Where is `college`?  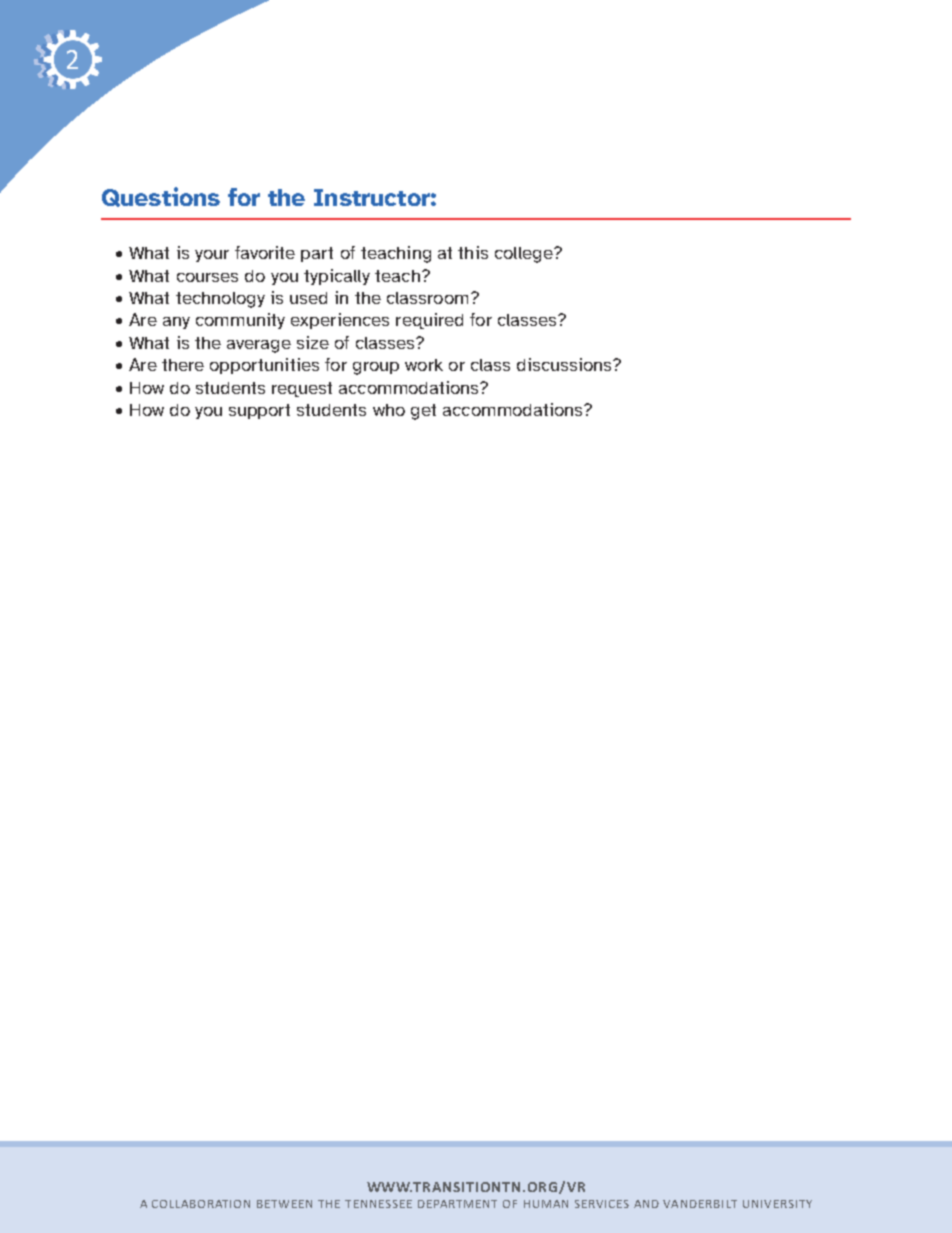
college is located at coordinates (525, 255).
